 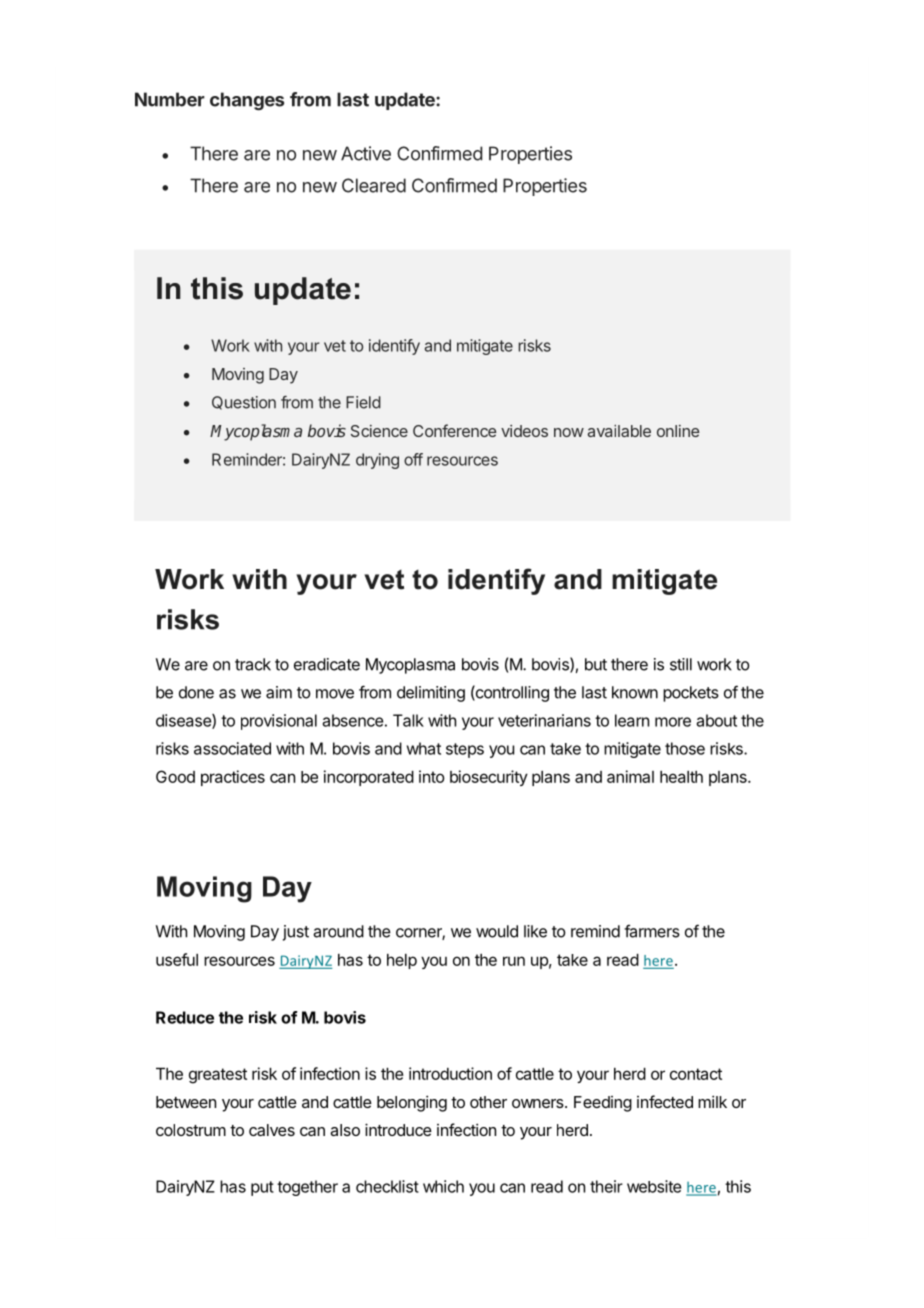 What do you see at coordinates (678, 431) in the screenshot?
I see `online` at bounding box center [678, 431].
